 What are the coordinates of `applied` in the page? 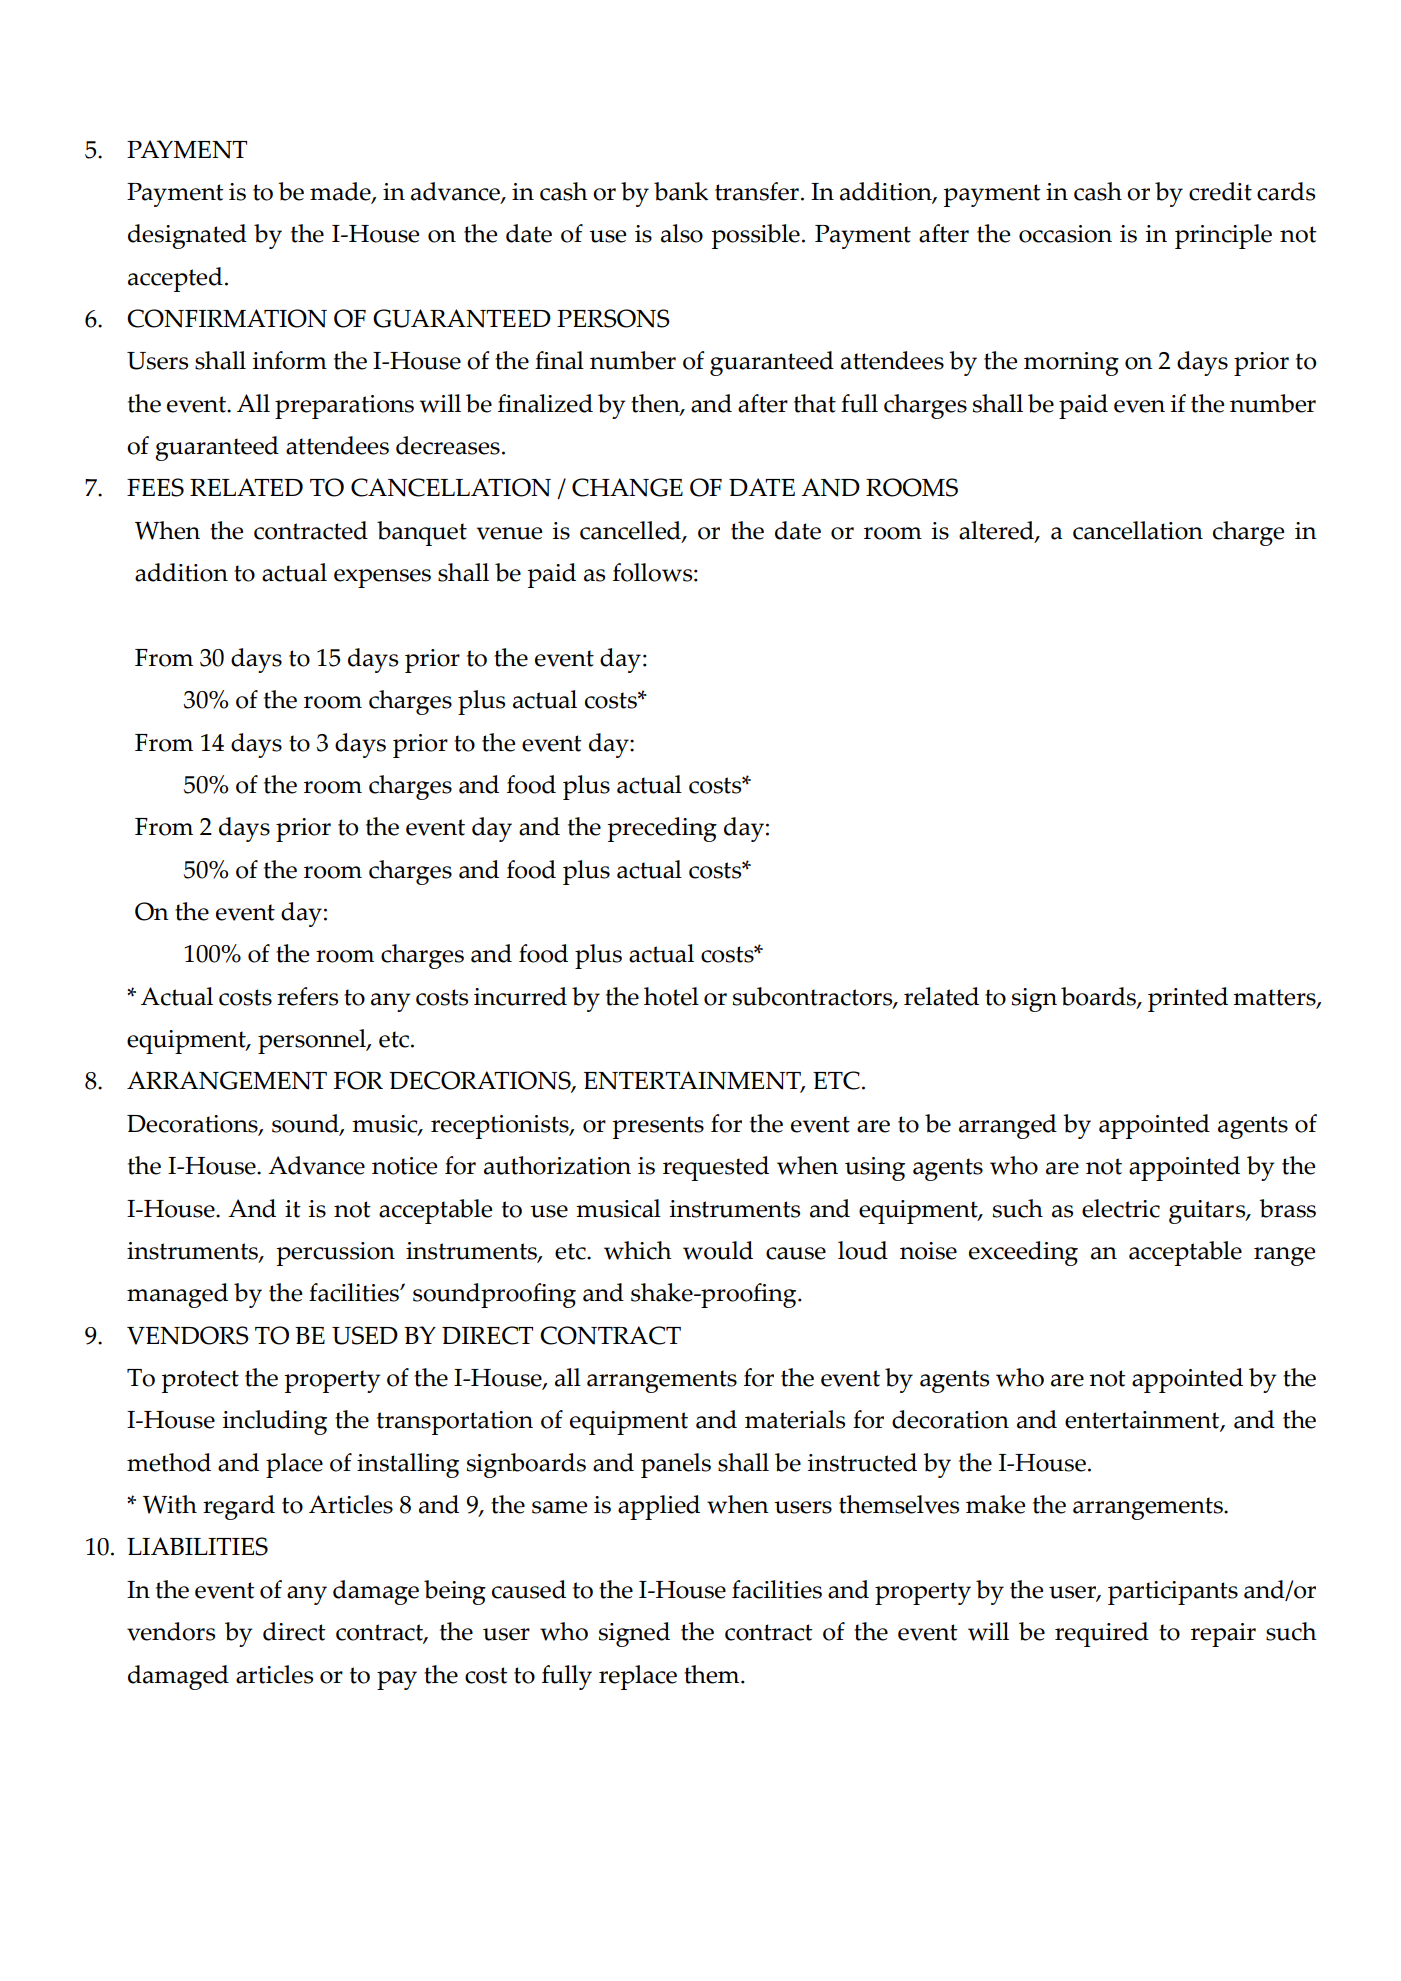 It's located at (659, 1507).
